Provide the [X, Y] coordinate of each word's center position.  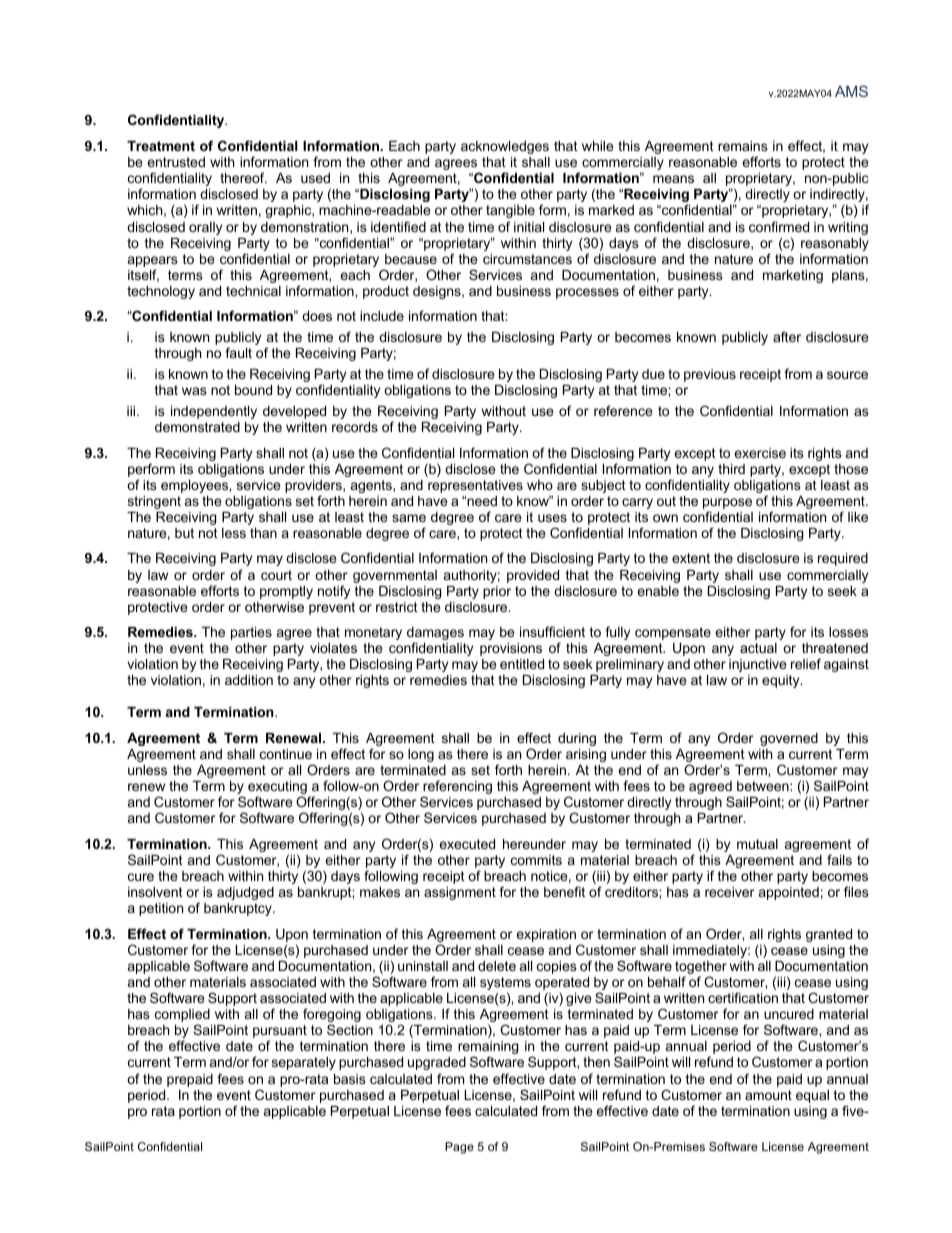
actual [758, 648]
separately [304, 1063]
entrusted [176, 162]
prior [497, 592]
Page [459, 1148]
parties [251, 633]
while [597, 146]
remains [743, 146]
